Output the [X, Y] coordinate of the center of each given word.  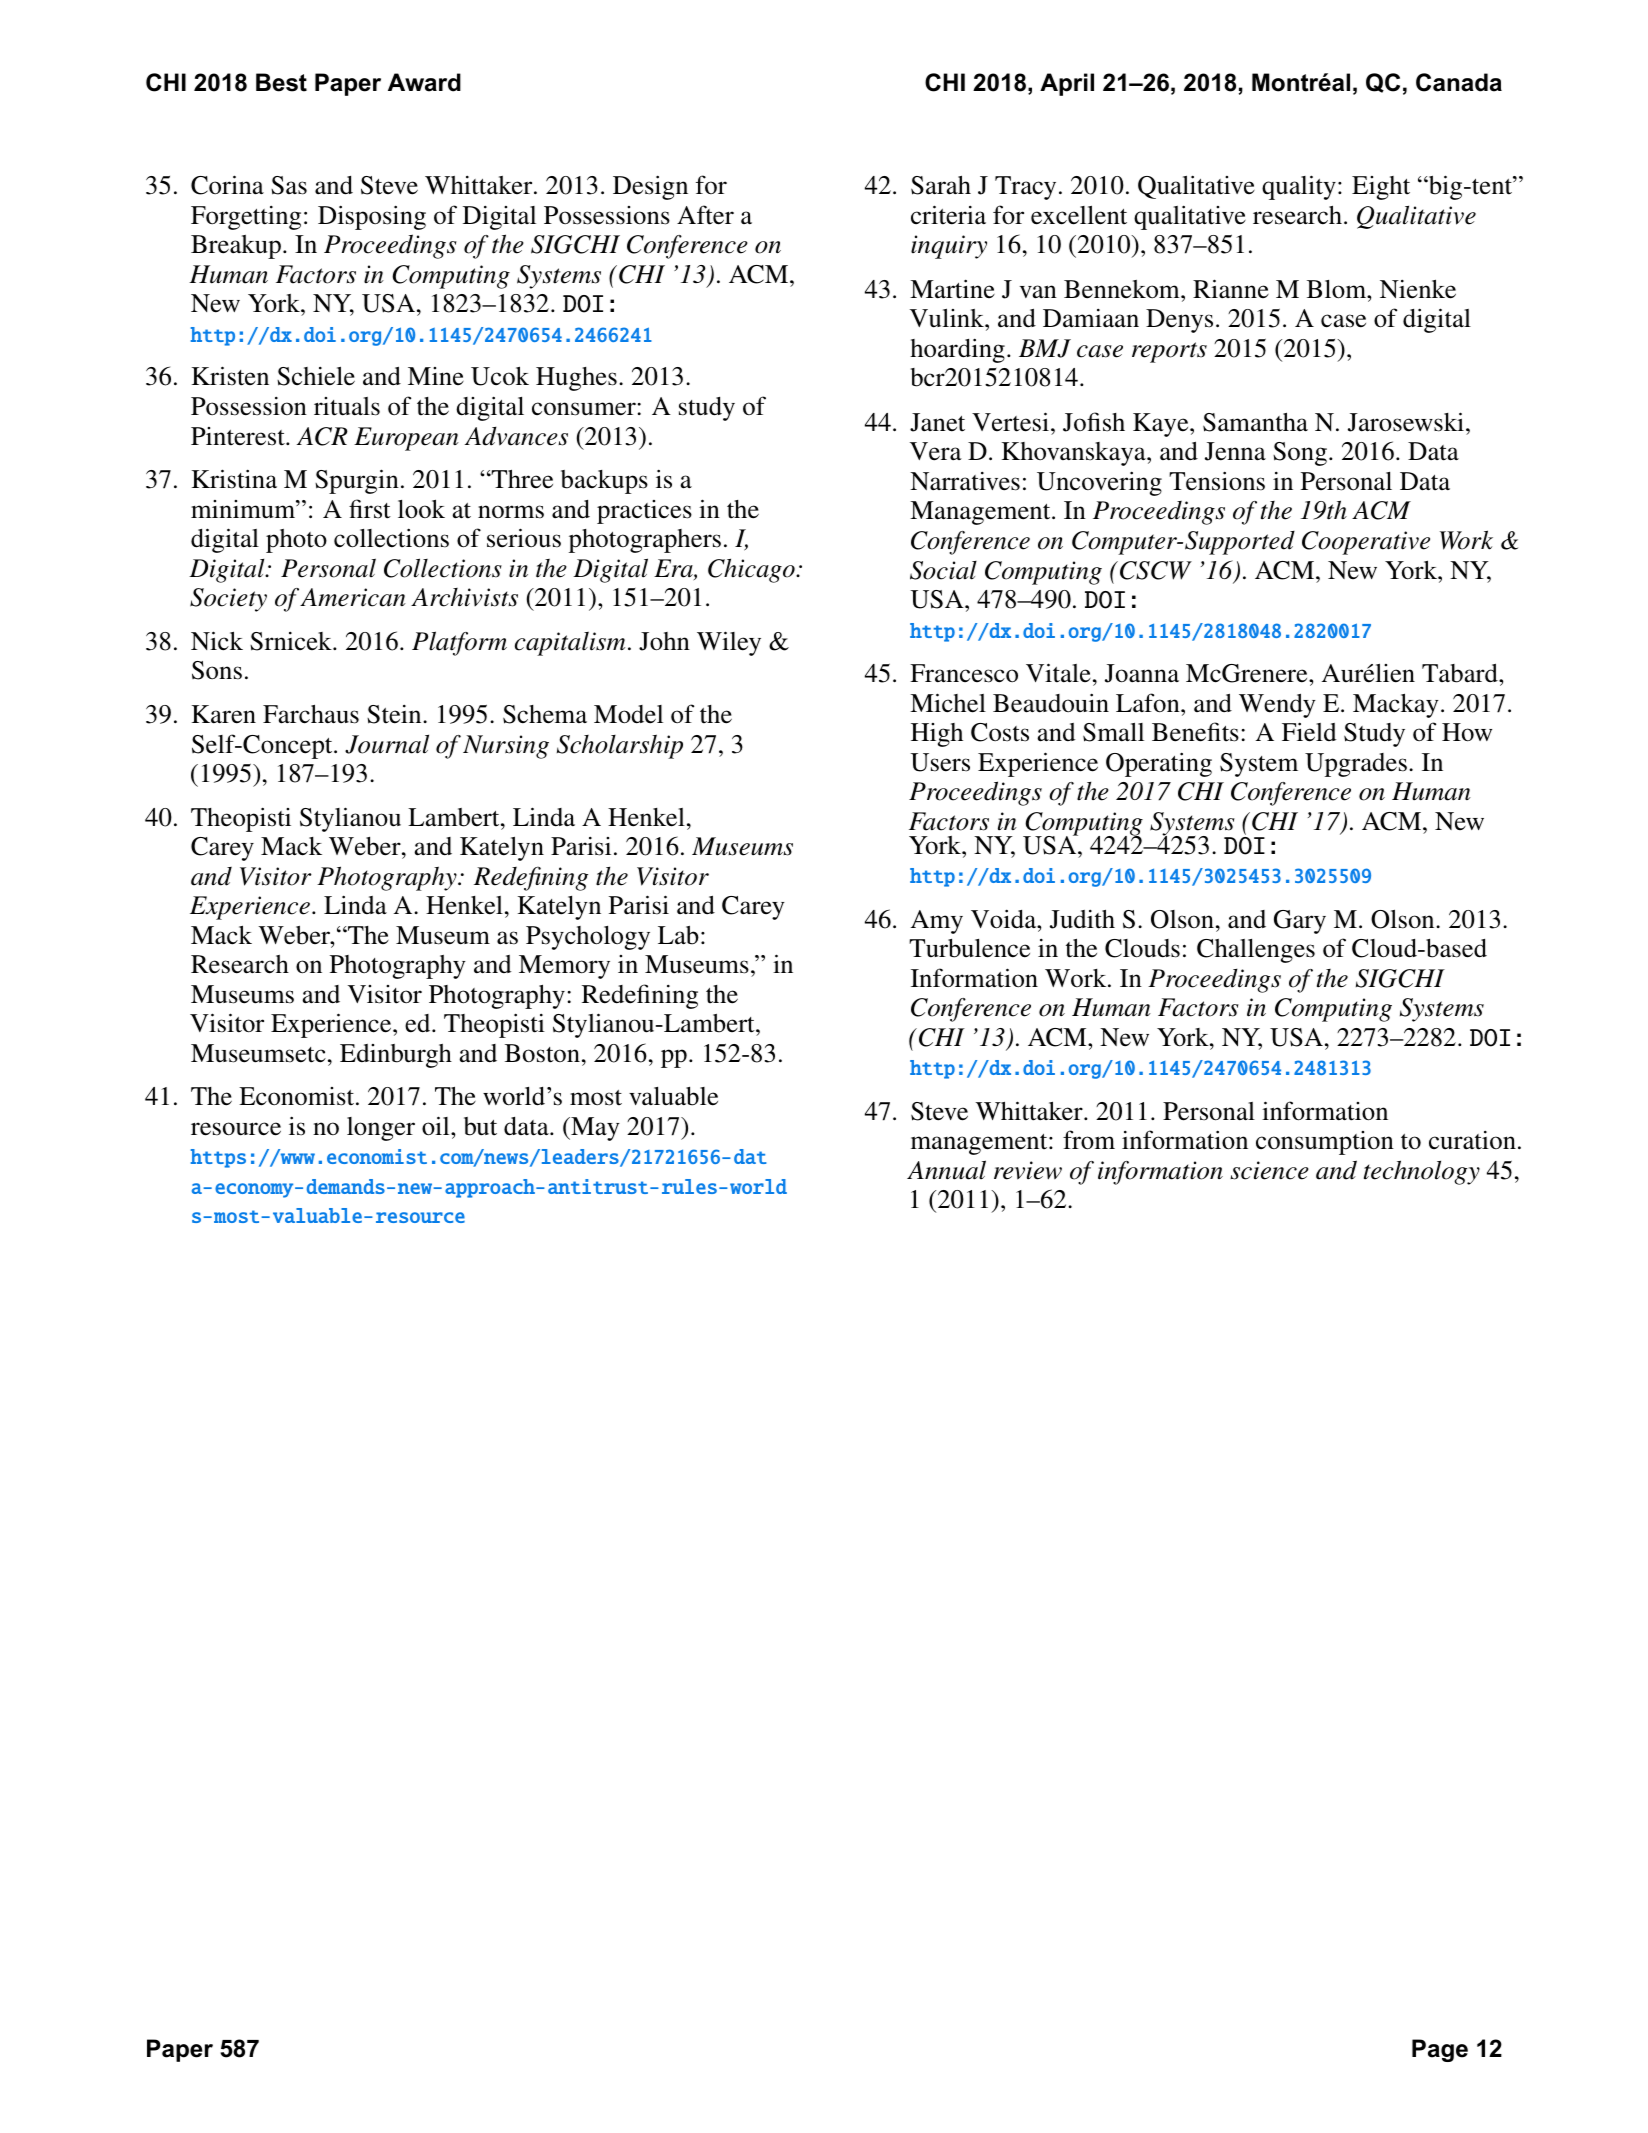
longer [381, 1129]
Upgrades [1356, 765]
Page [1440, 2050]
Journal [387, 744]
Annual [946, 1170]
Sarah [941, 185]
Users [940, 762]
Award [424, 82]
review [1028, 1170]
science [1269, 1170]
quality [1299, 187]
